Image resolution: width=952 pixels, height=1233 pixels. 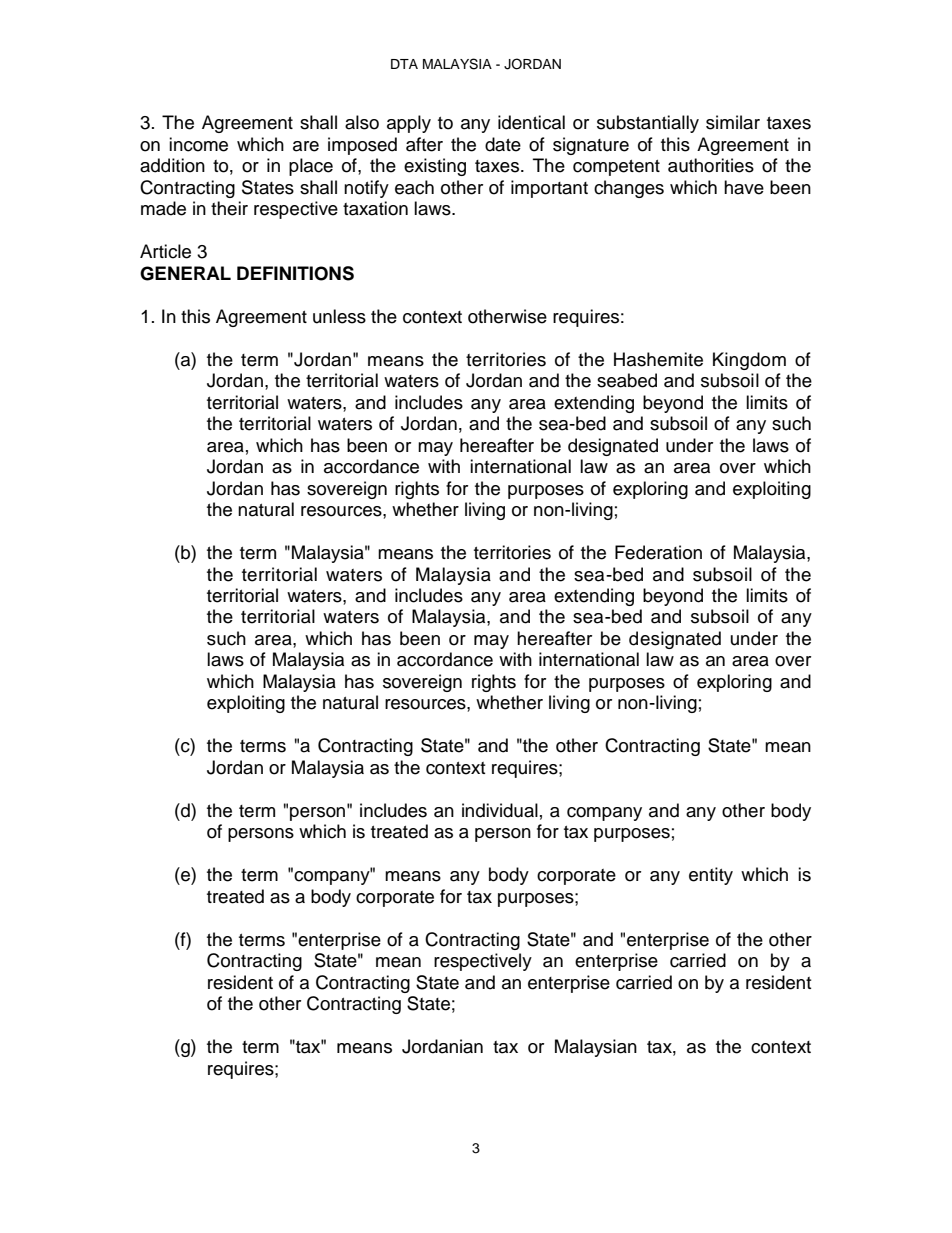 I want to click on seabed, so click(x=627, y=380).
